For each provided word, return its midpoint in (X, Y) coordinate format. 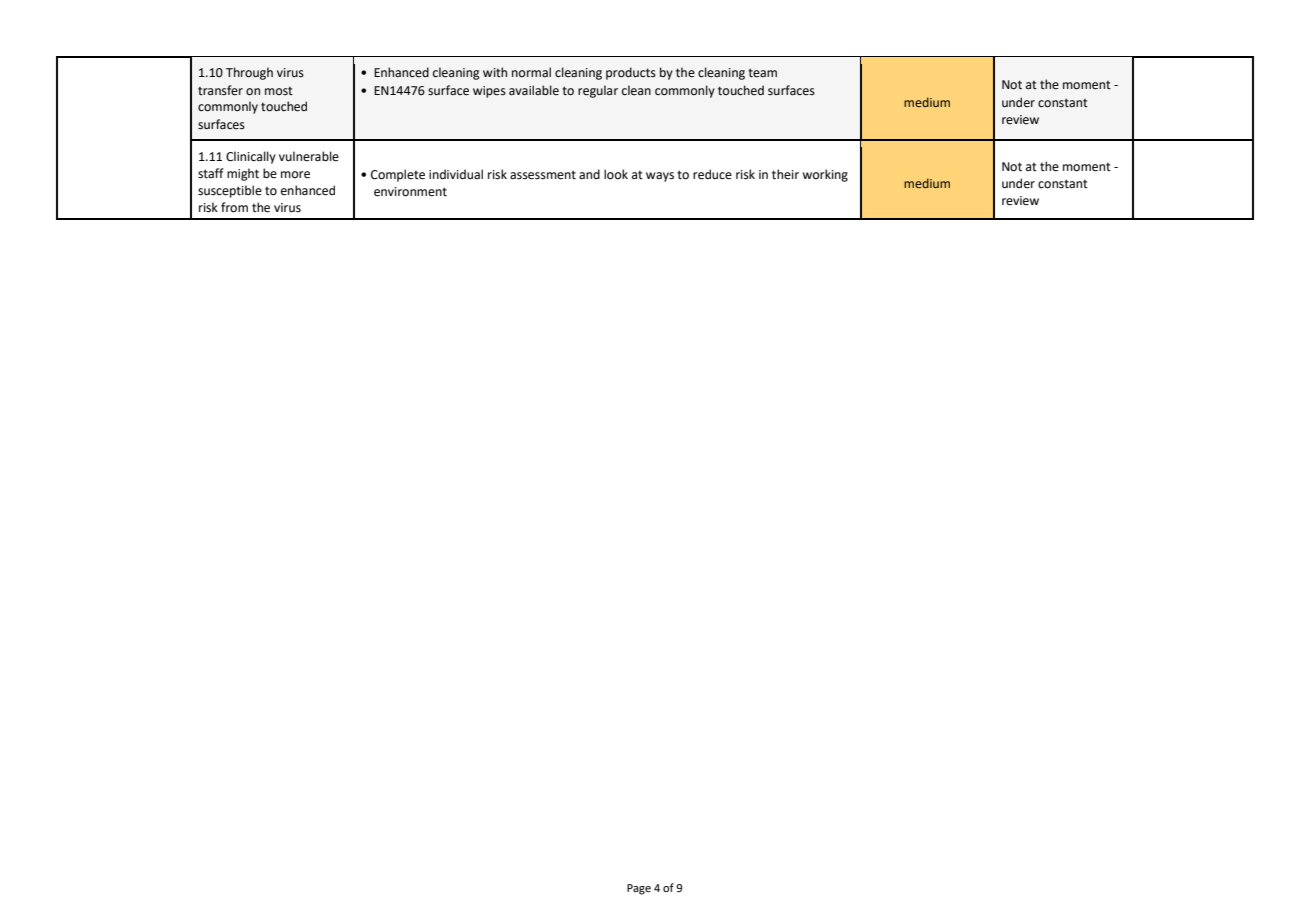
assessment (543, 175)
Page (639, 889)
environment (410, 192)
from (234, 207)
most (279, 91)
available (534, 90)
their (785, 174)
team (762, 73)
